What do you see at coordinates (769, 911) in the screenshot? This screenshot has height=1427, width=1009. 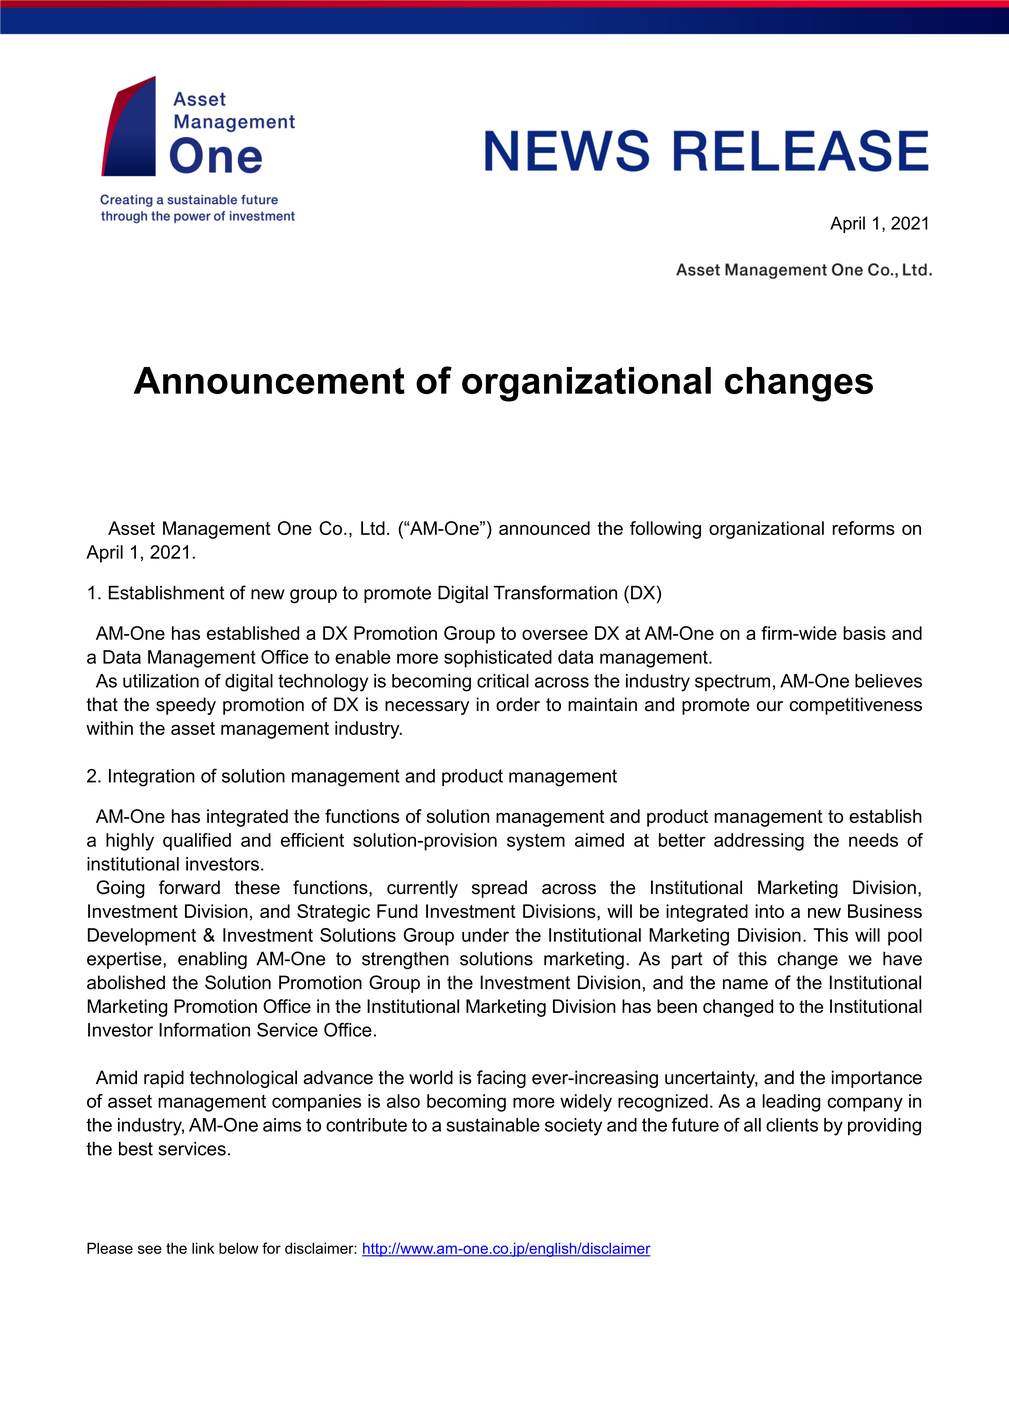 I see `into` at bounding box center [769, 911].
